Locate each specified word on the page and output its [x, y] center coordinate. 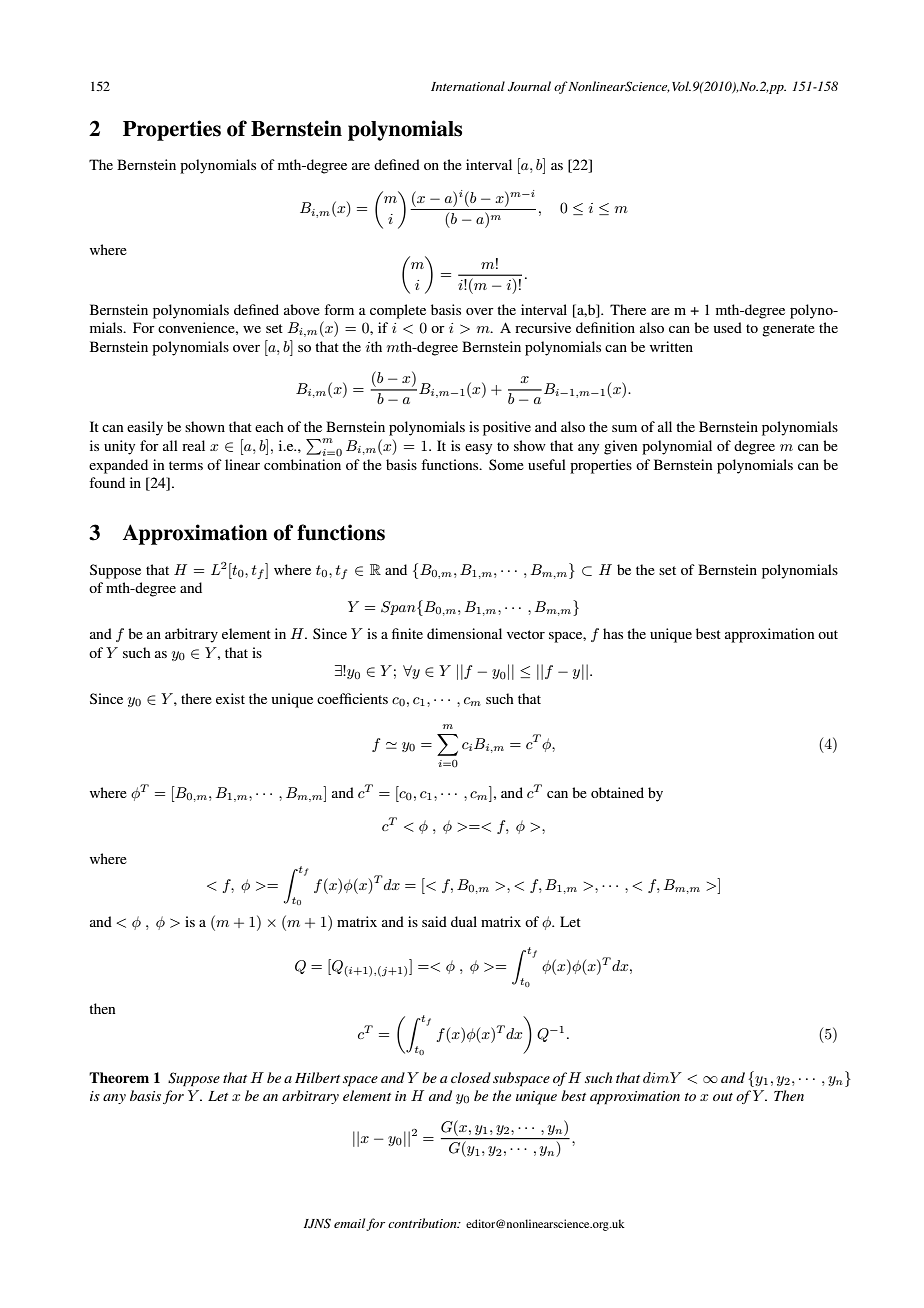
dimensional [464, 633]
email [349, 1223]
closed [471, 1077]
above [302, 309]
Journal [529, 86]
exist [230, 698]
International [468, 86]
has [613, 633]
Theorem [119, 1077]
